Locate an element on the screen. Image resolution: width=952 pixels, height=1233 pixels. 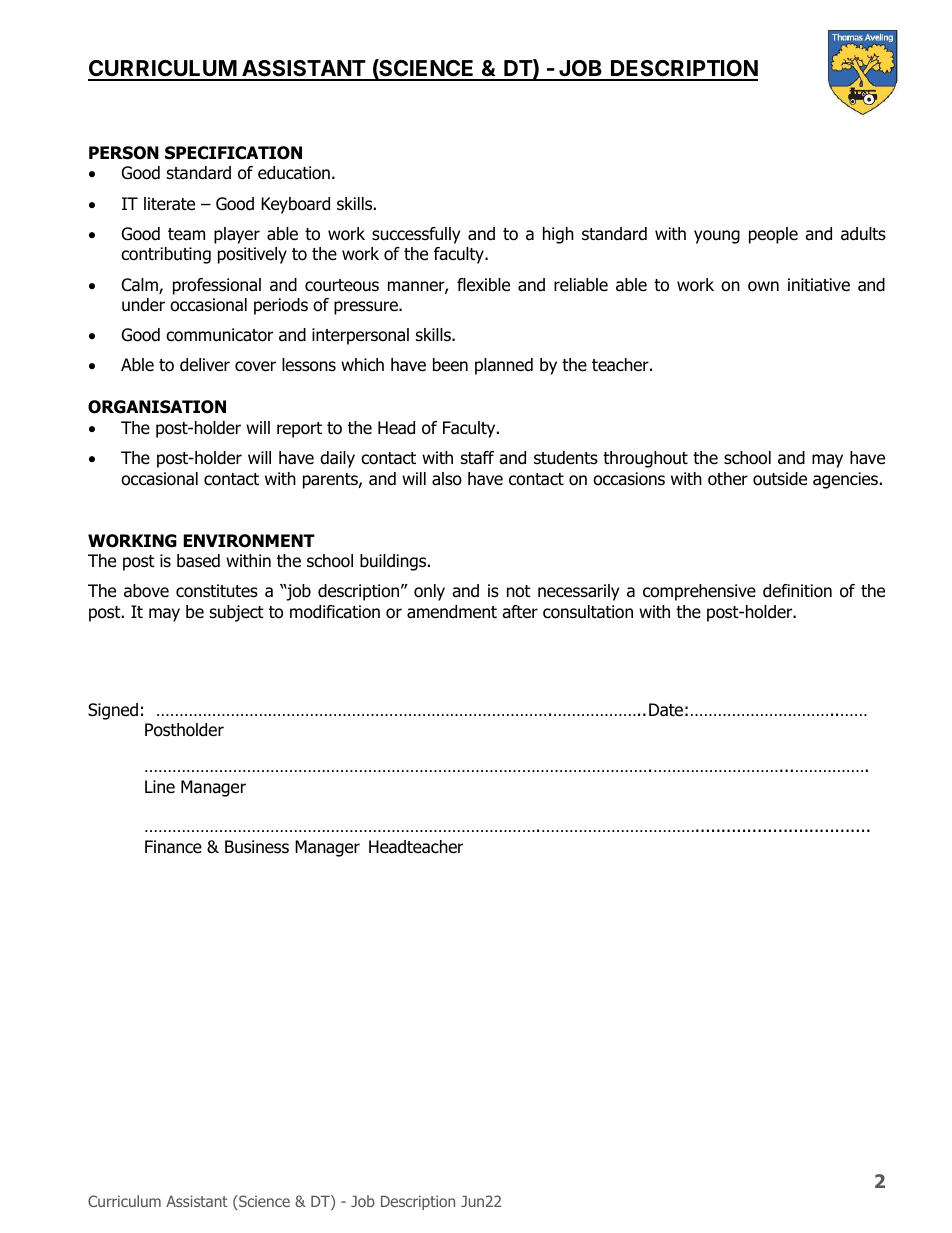
communicator is located at coordinates (219, 335).
